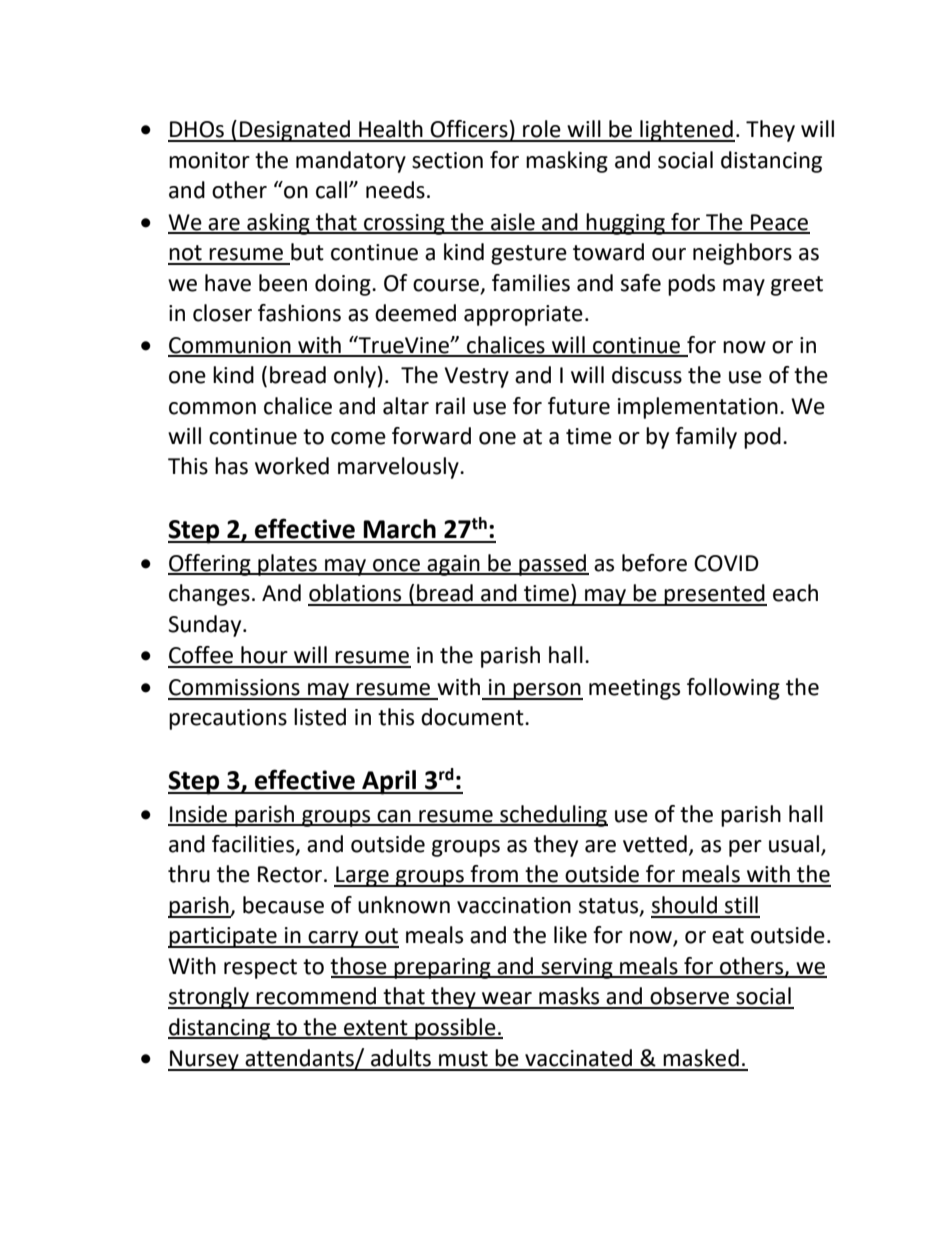  I want to click on section, so click(447, 160).
